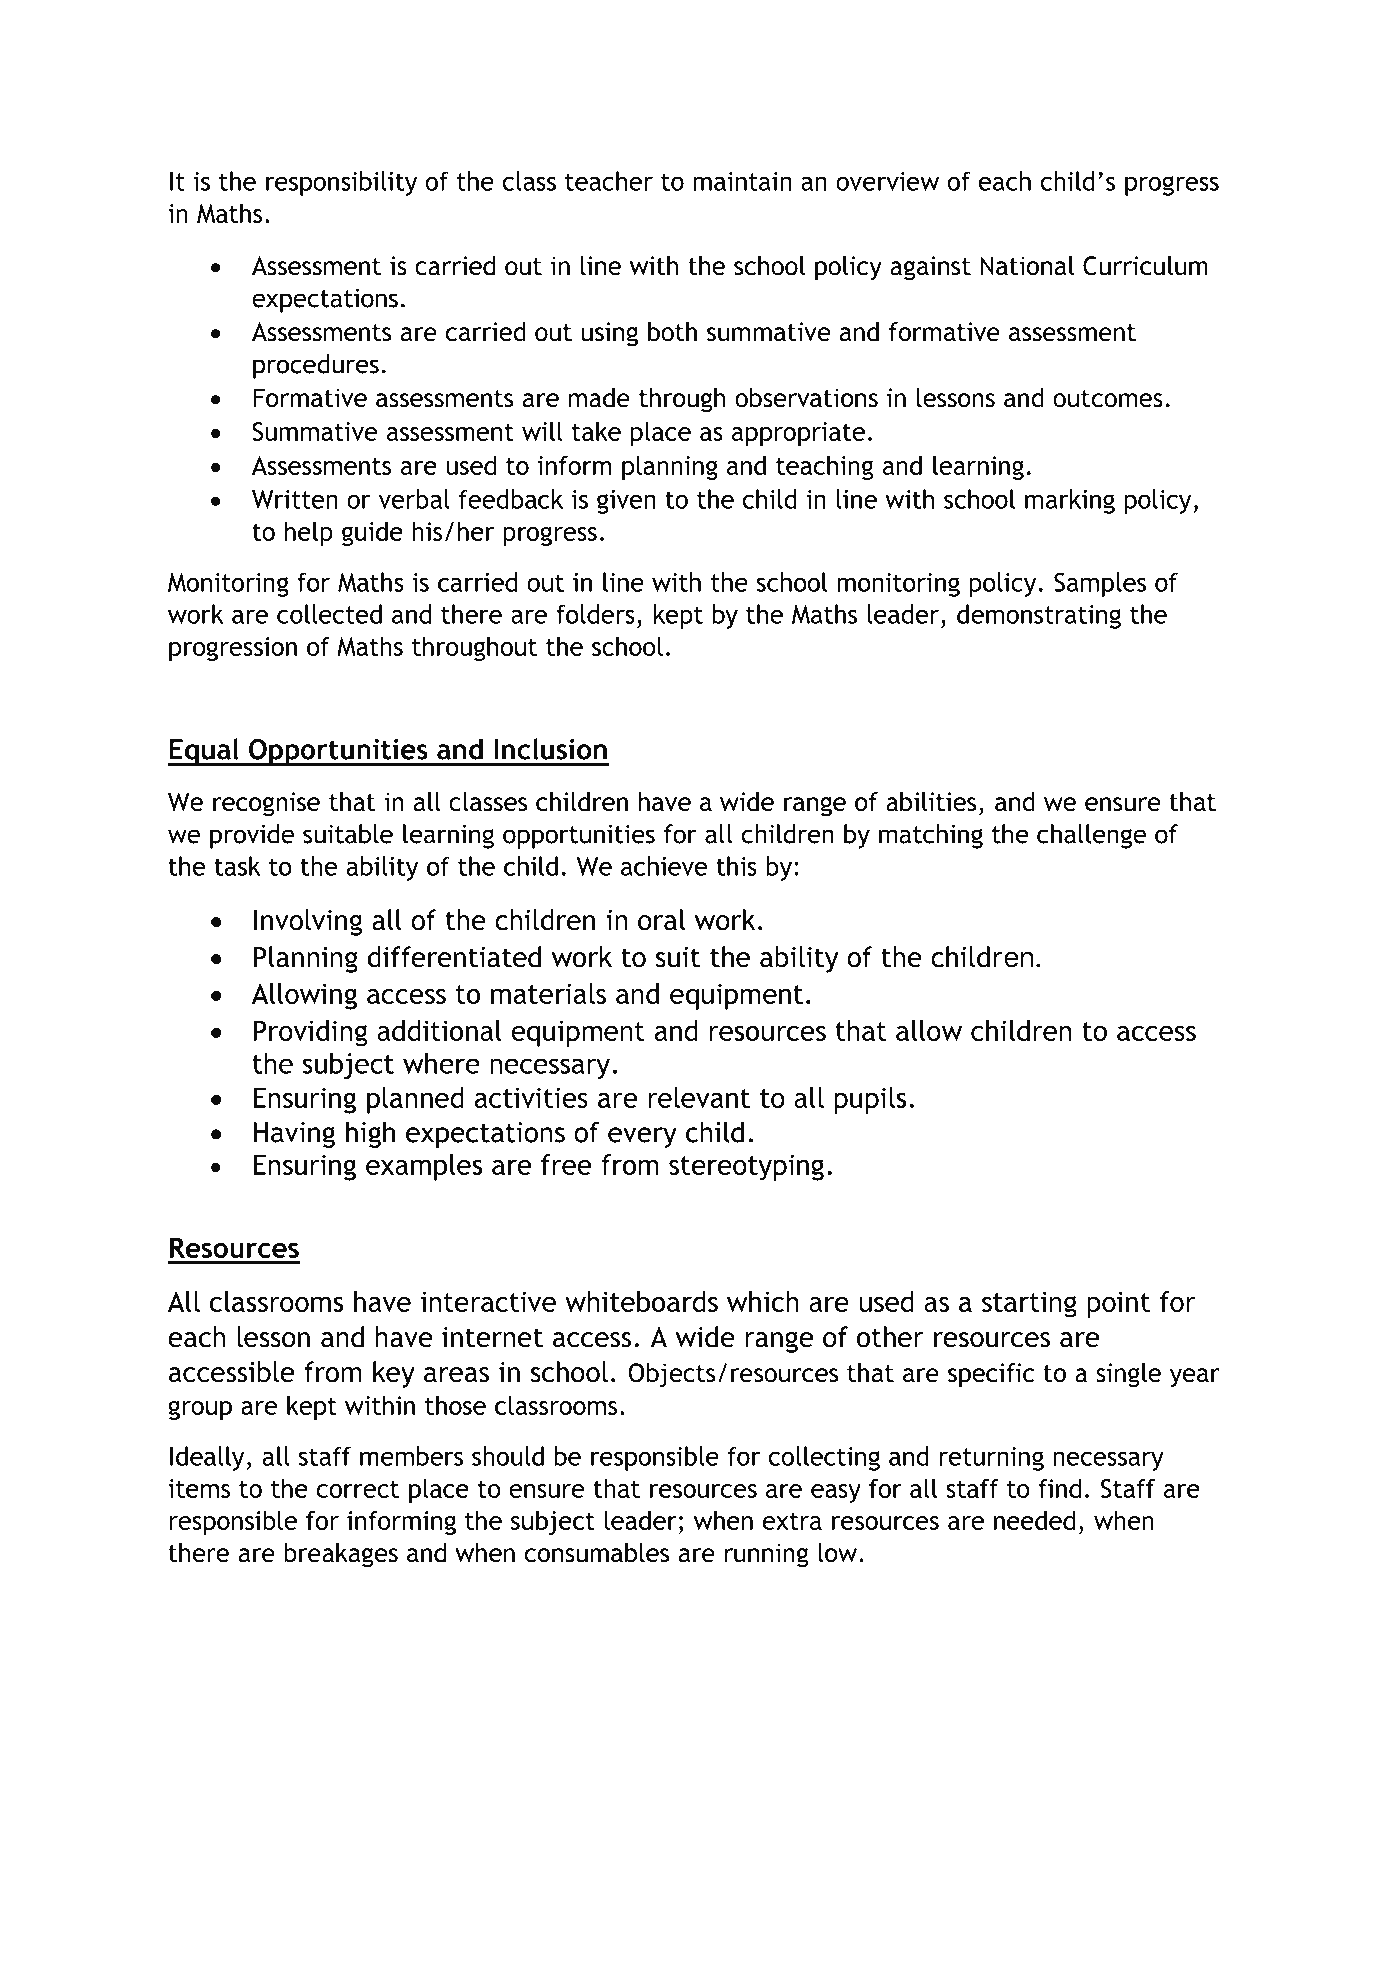  I want to click on responsibility, so click(341, 183).
